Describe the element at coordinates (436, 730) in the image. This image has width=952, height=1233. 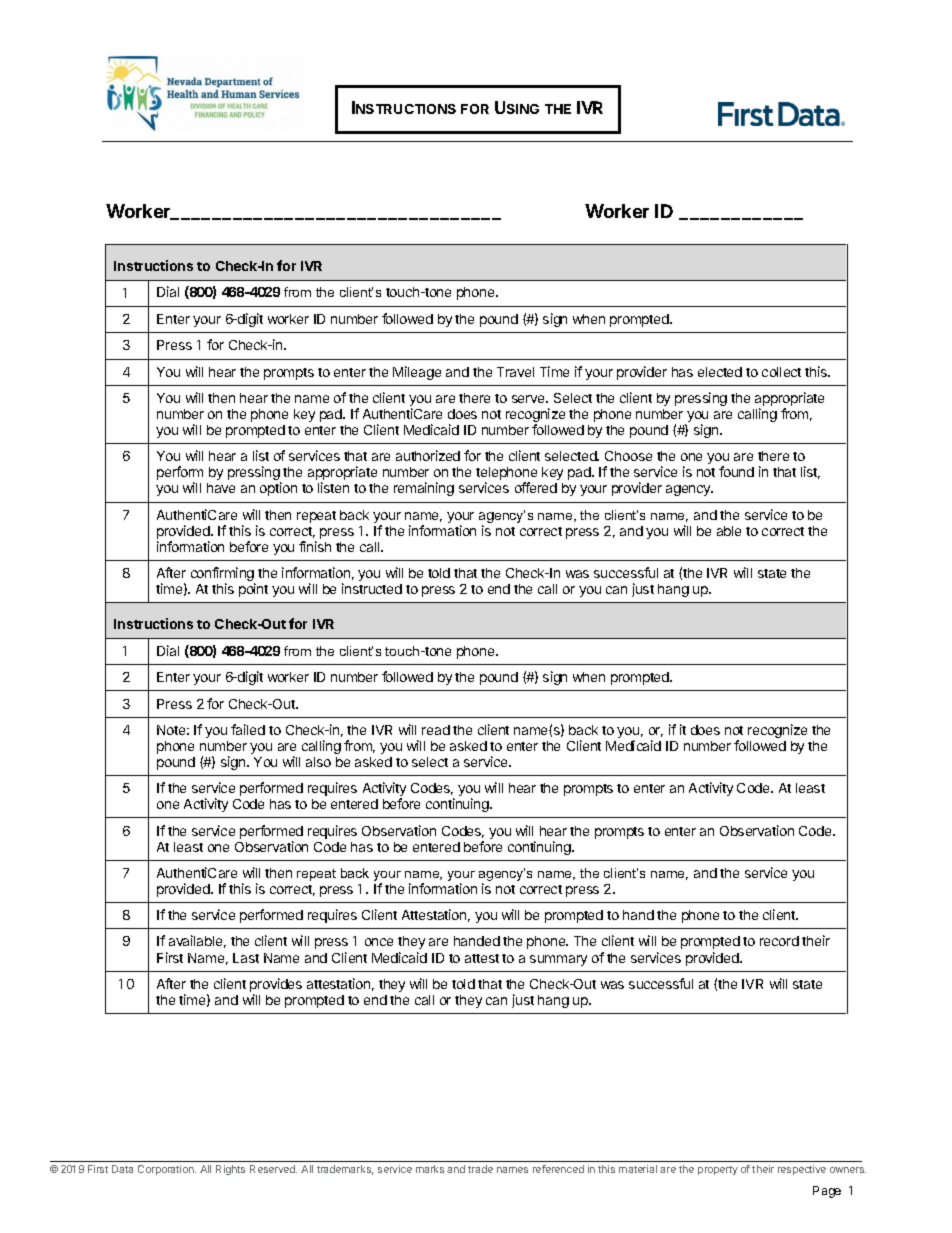
I see `read` at that location.
